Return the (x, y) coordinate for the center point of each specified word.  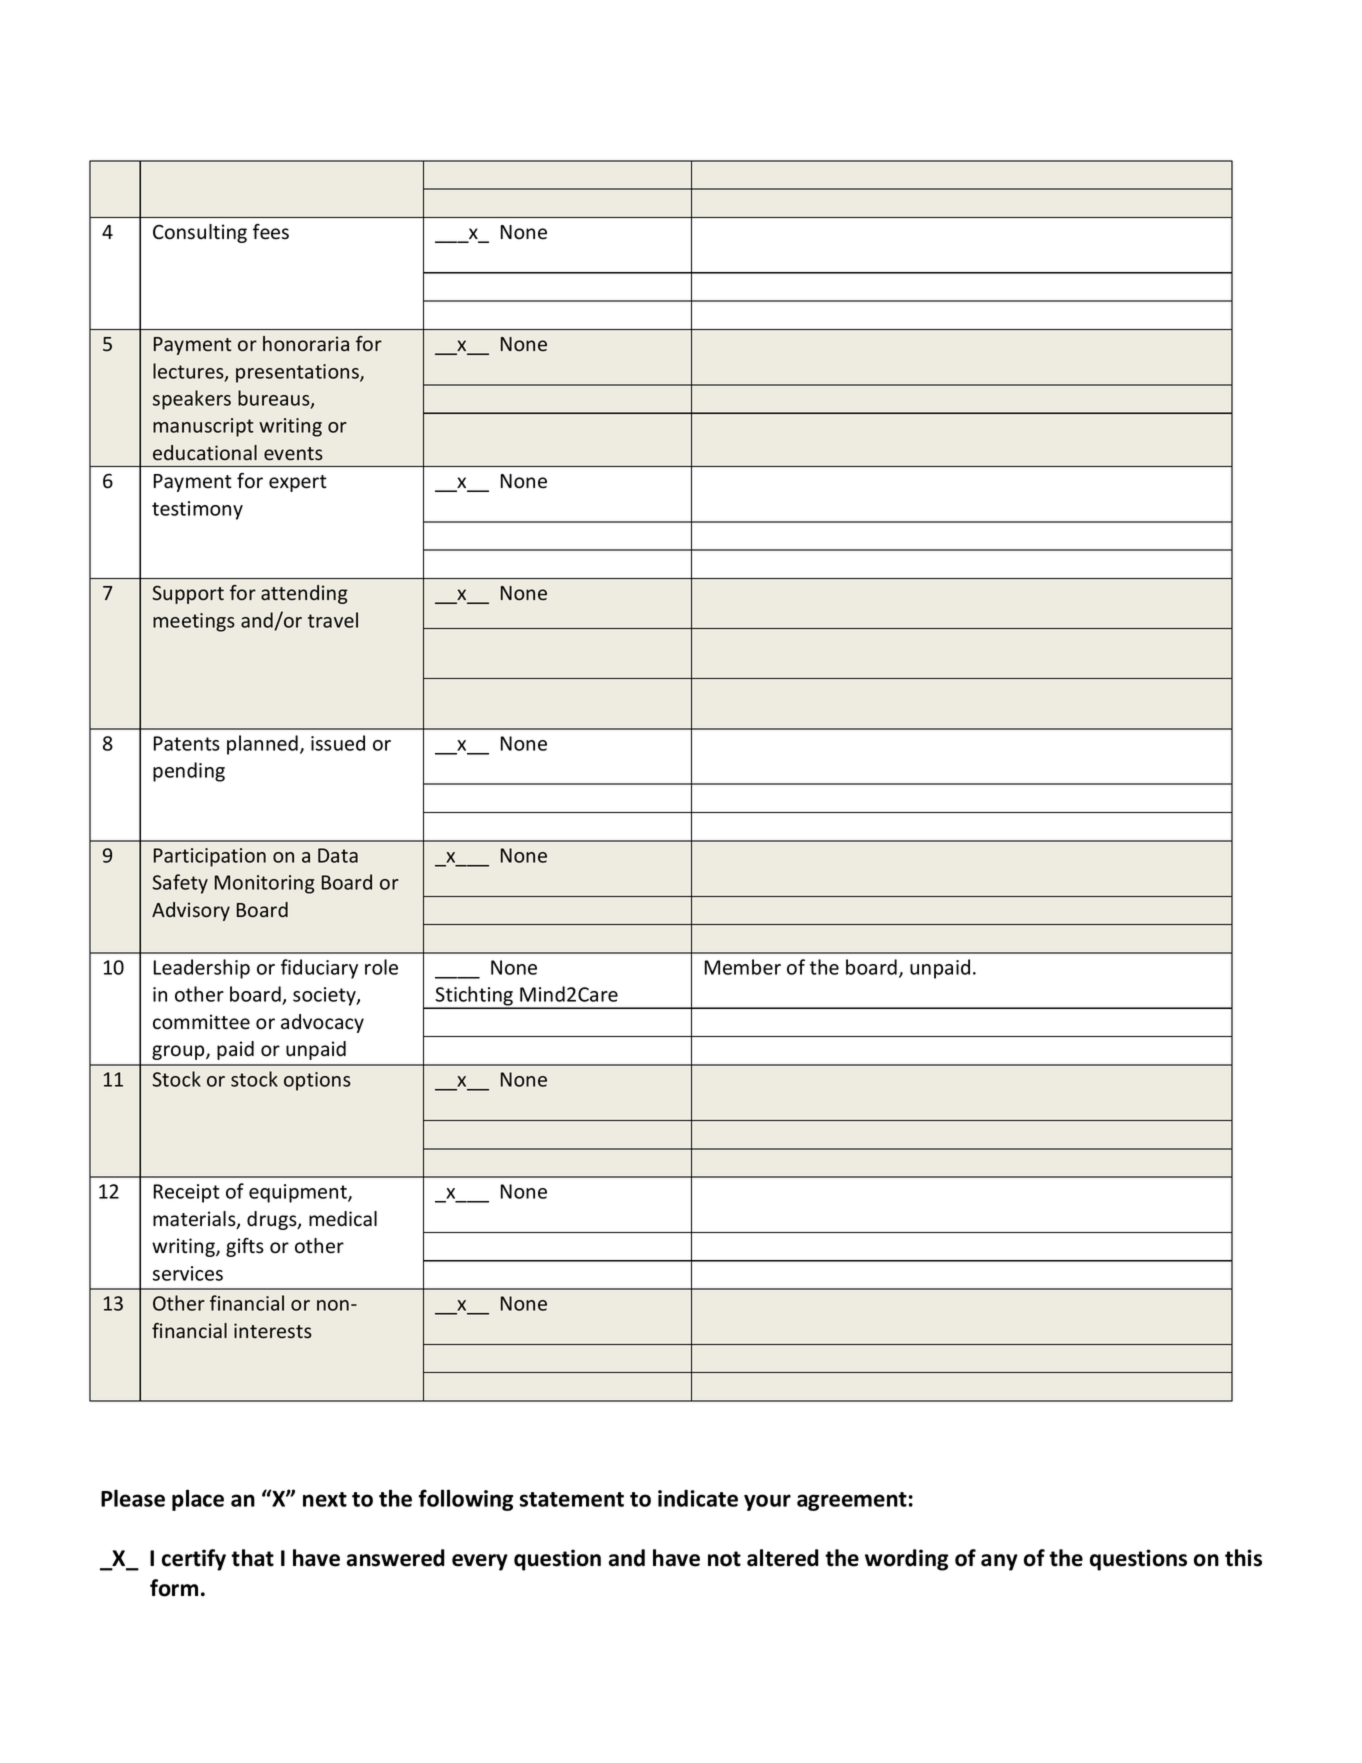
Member (743, 967)
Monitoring (265, 884)
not (724, 1559)
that (252, 1558)
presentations (298, 373)
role (381, 967)
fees (271, 232)
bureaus (275, 399)
